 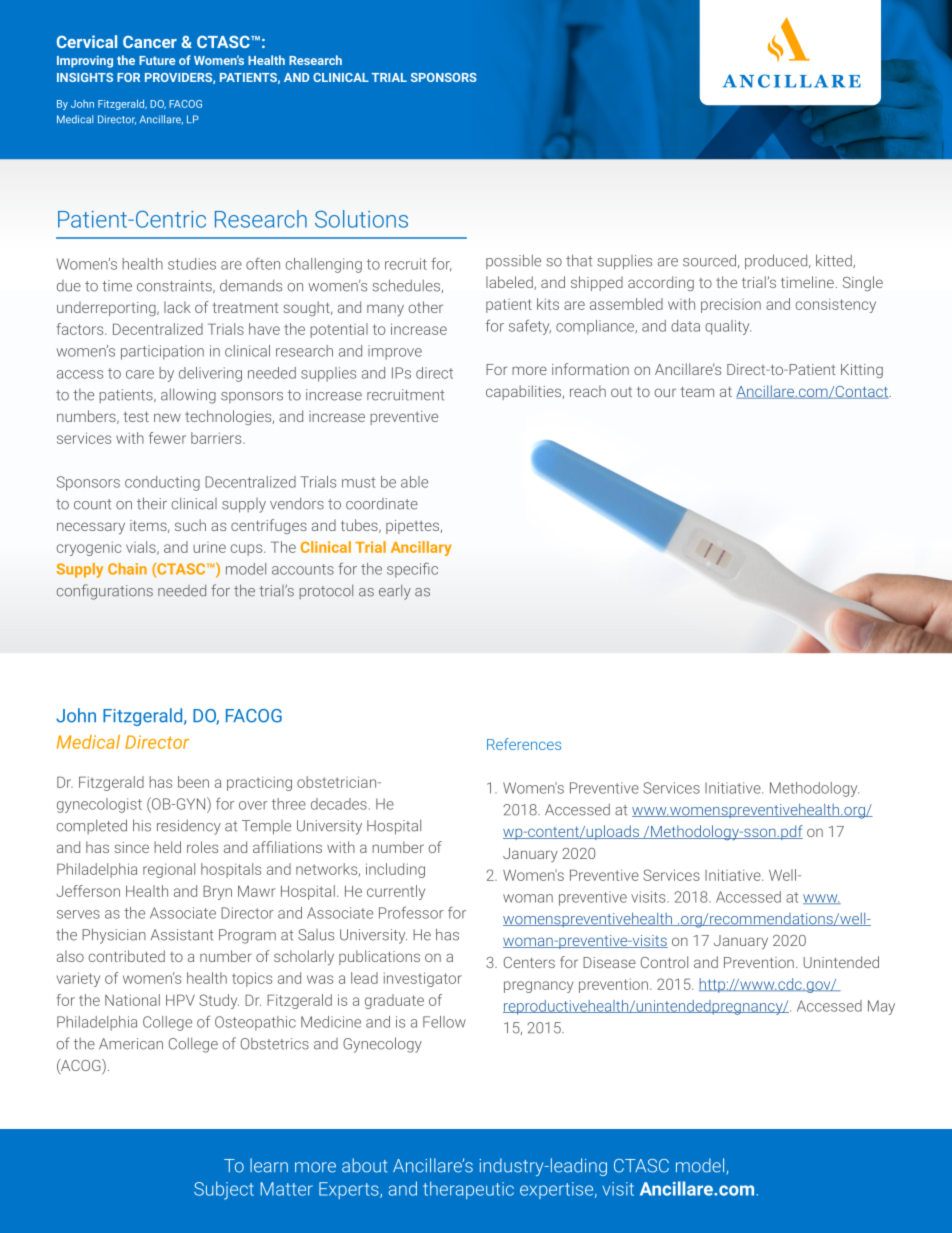 I want to click on Solutions, so click(x=361, y=219).
